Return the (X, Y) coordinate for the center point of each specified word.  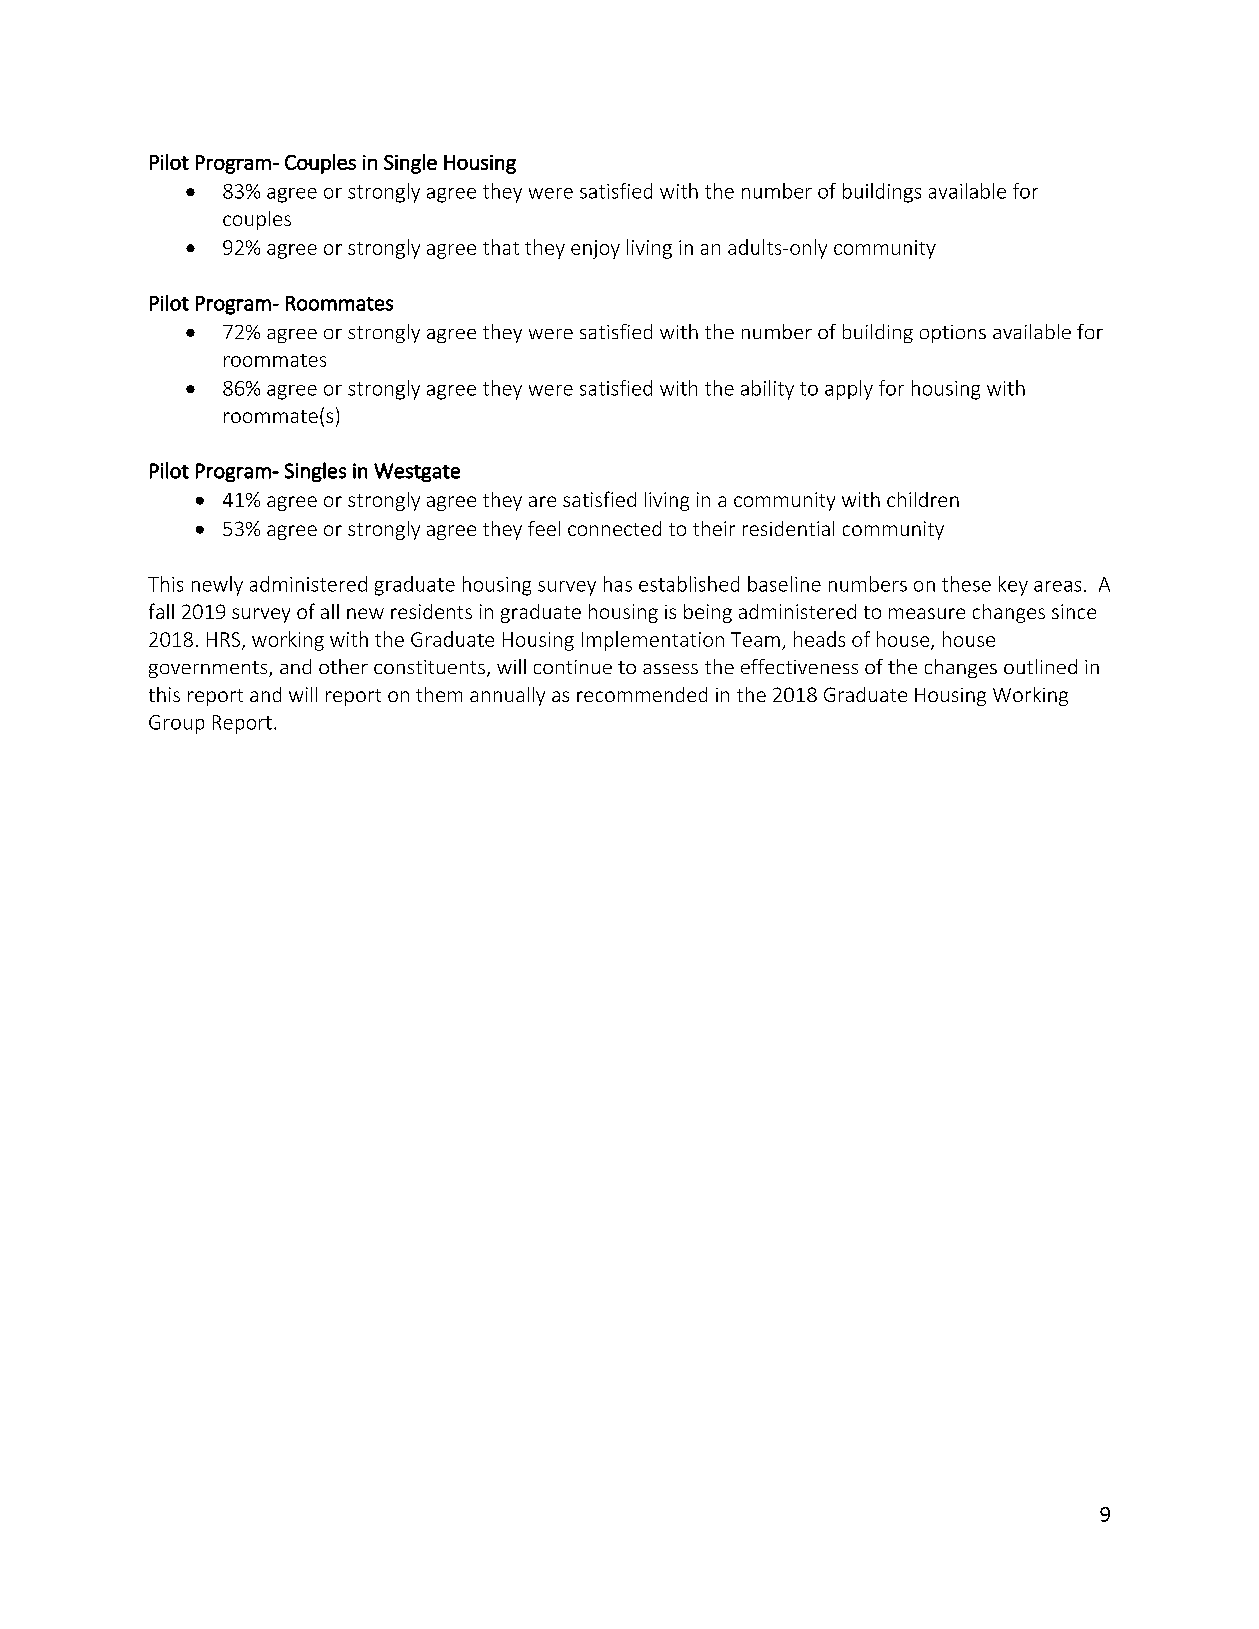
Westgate (417, 472)
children (923, 499)
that (501, 247)
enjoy (595, 249)
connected (614, 528)
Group (176, 724)
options (953, 334)
